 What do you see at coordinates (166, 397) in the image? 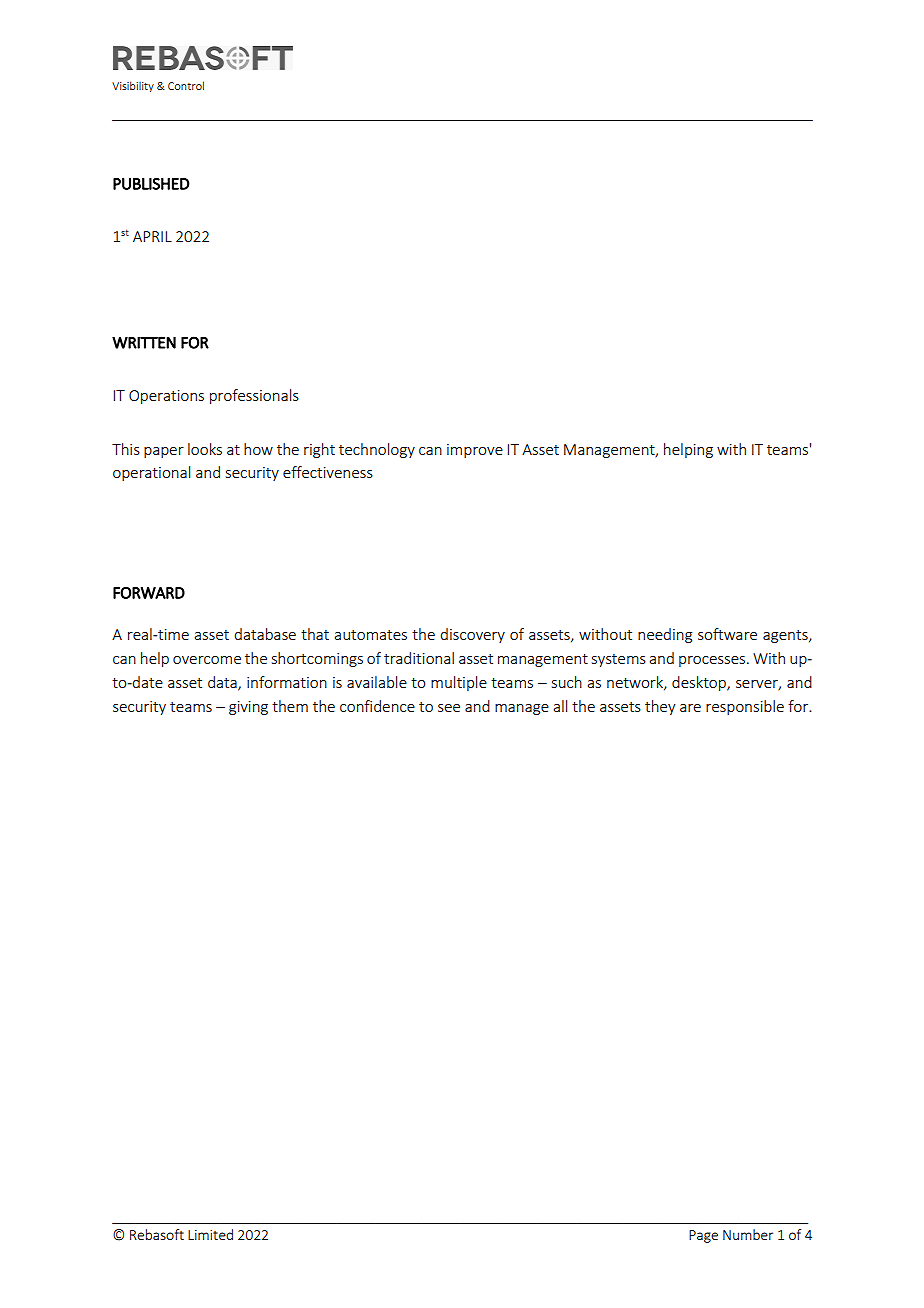
I see `Operations` at bounding box center [166, 397].
